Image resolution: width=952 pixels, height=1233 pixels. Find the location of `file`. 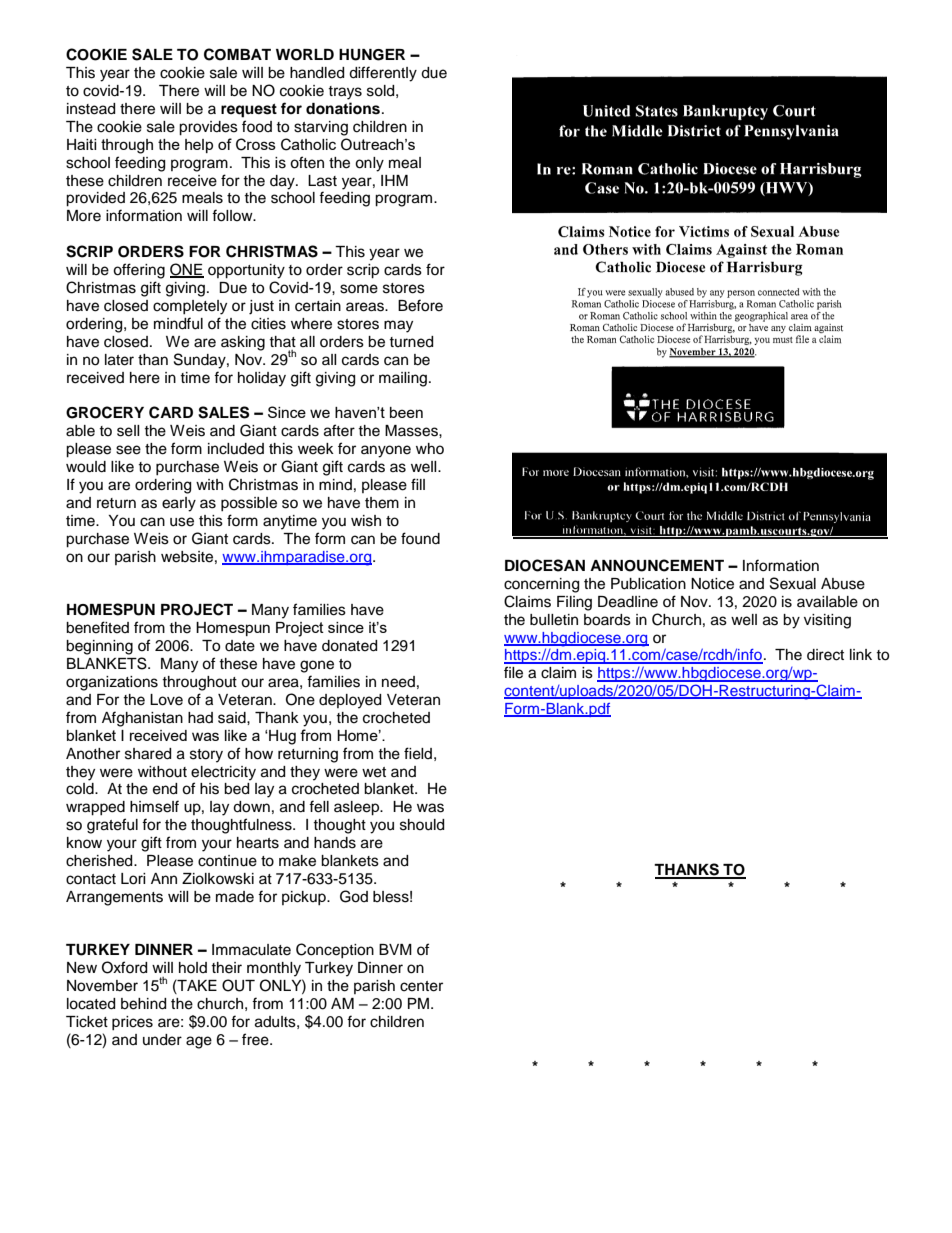

file is located at coordinates (513, 672).
